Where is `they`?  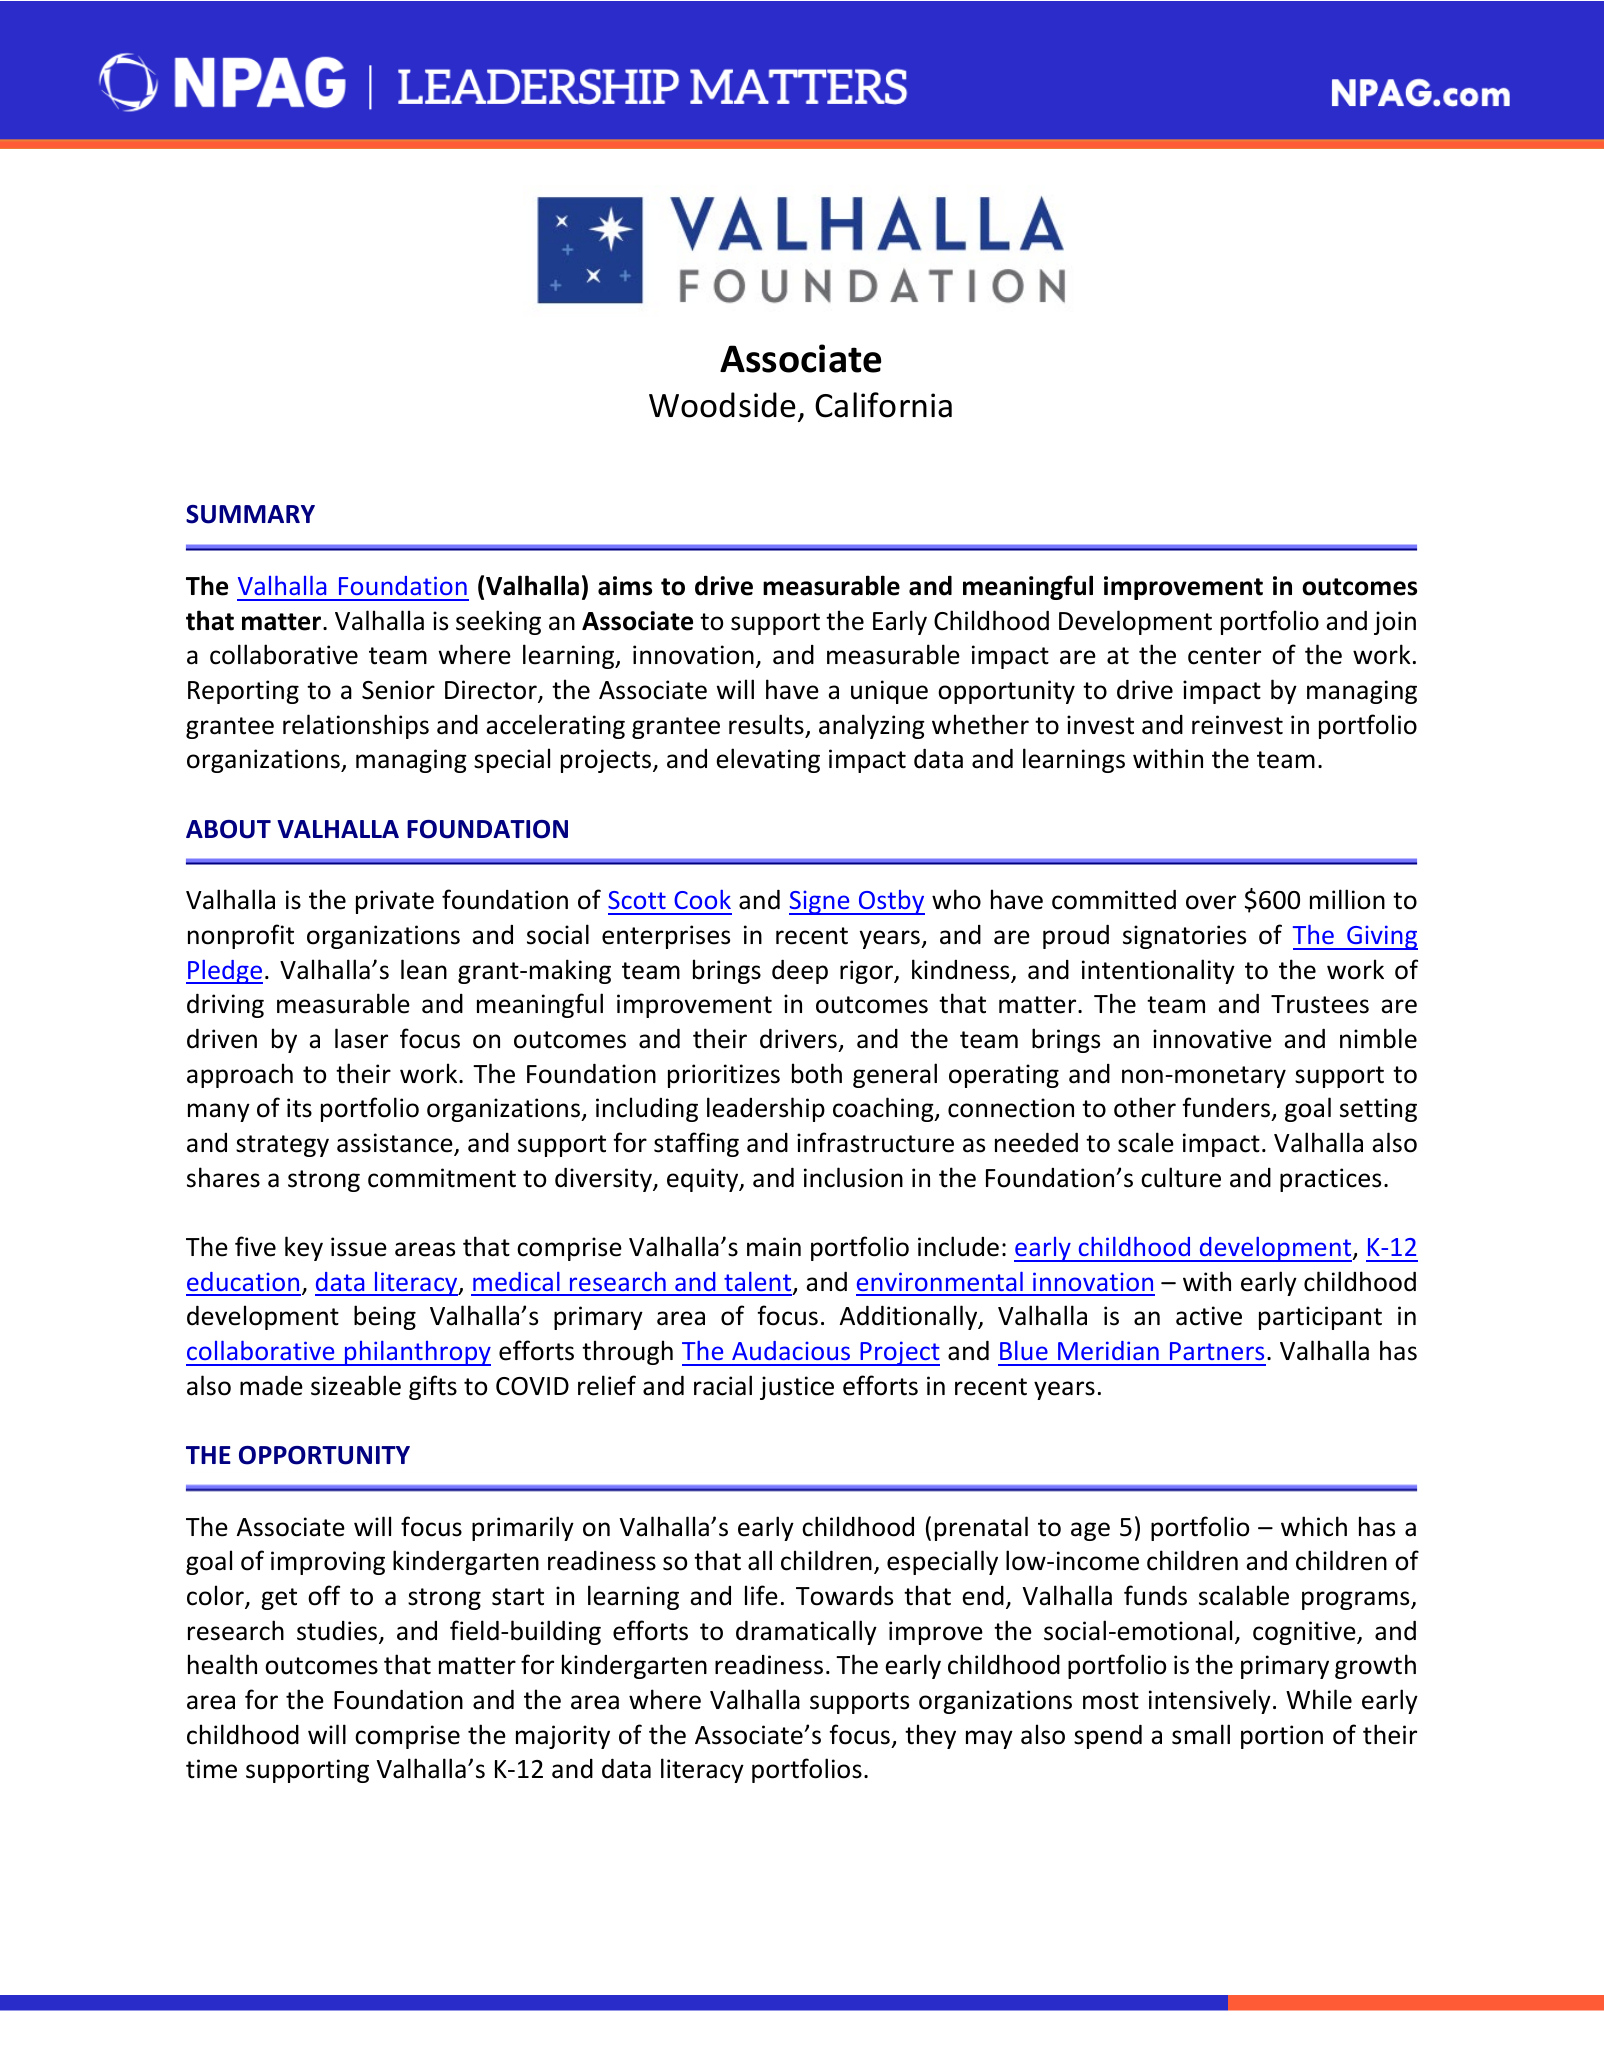
they is located at coordinates (930, 1736).
